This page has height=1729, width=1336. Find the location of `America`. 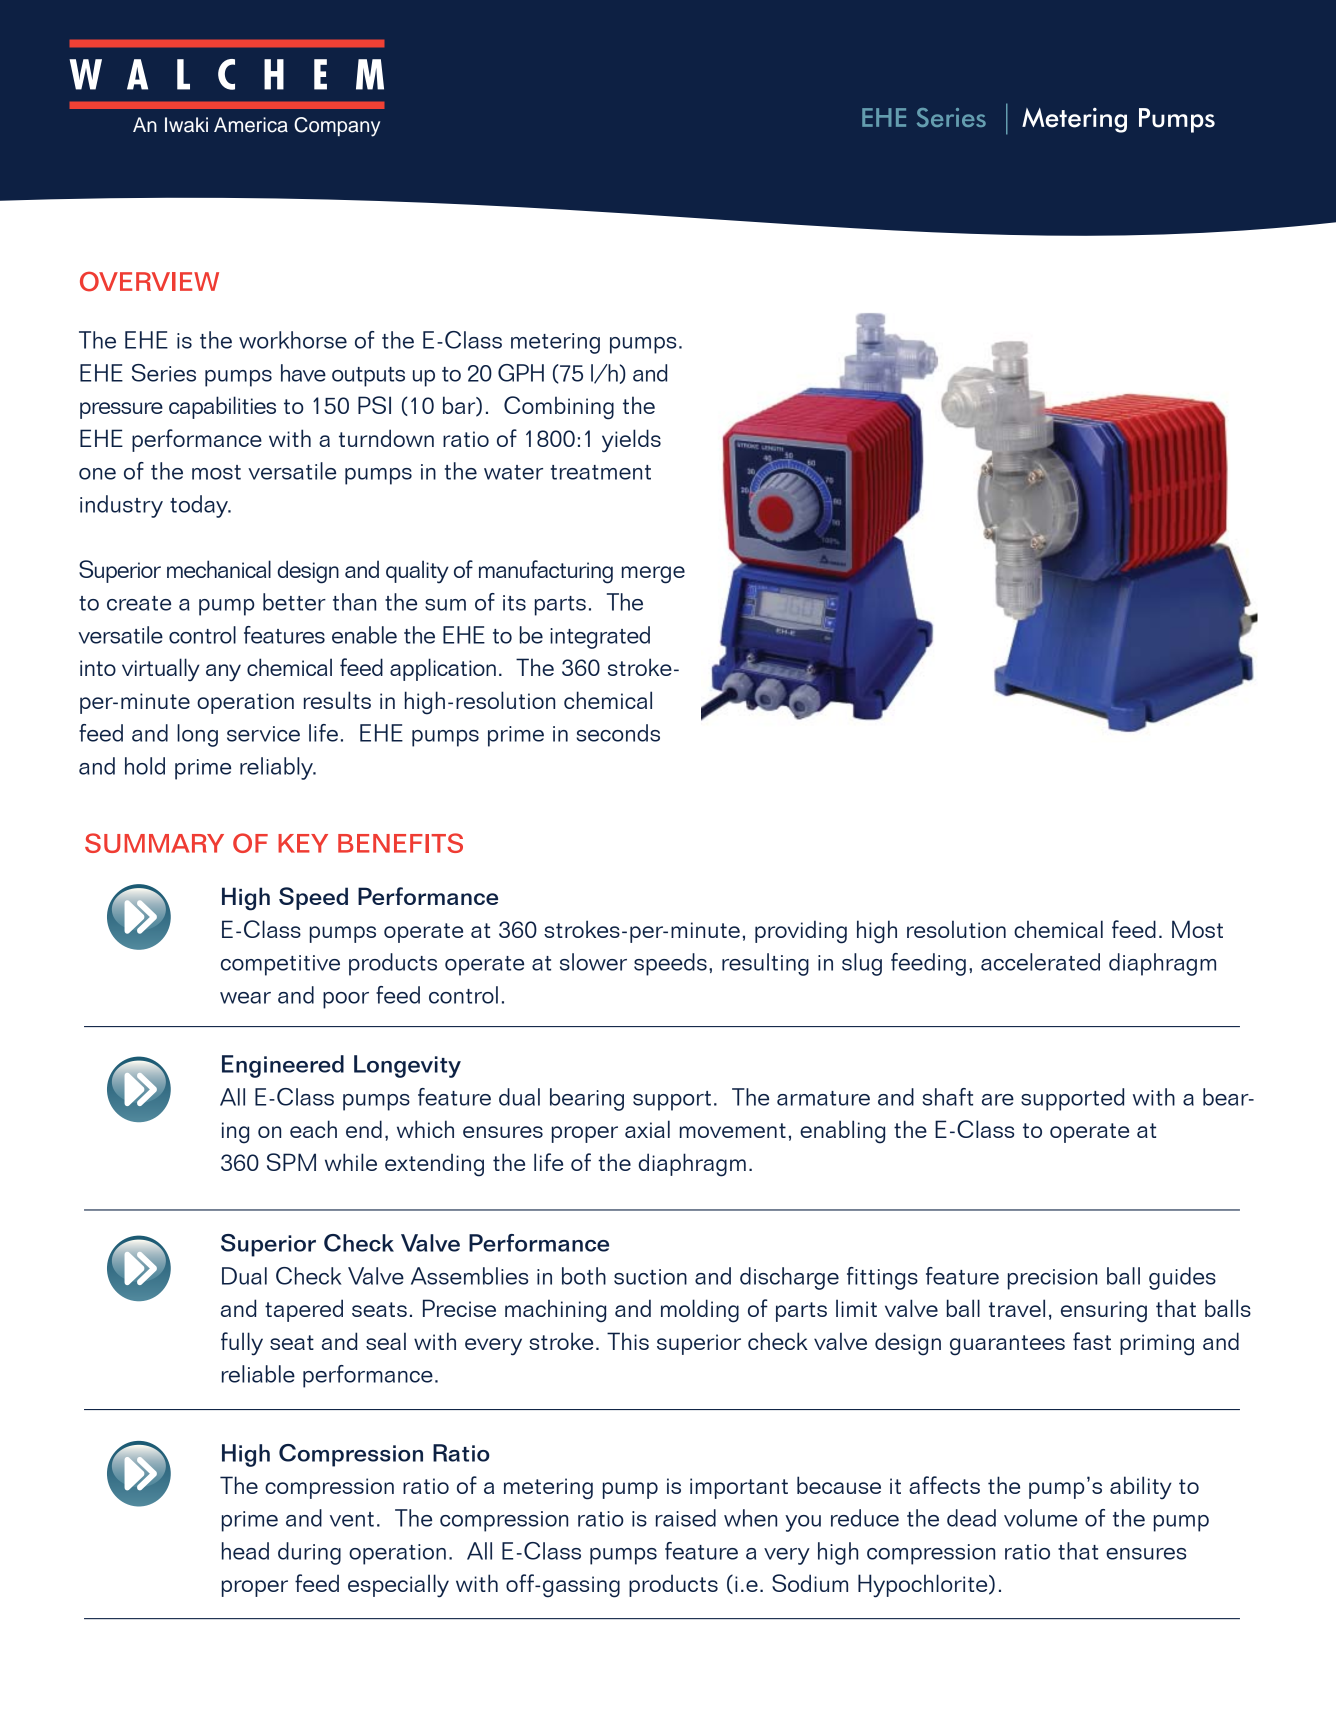

America is located at coordinates (251, 125).
